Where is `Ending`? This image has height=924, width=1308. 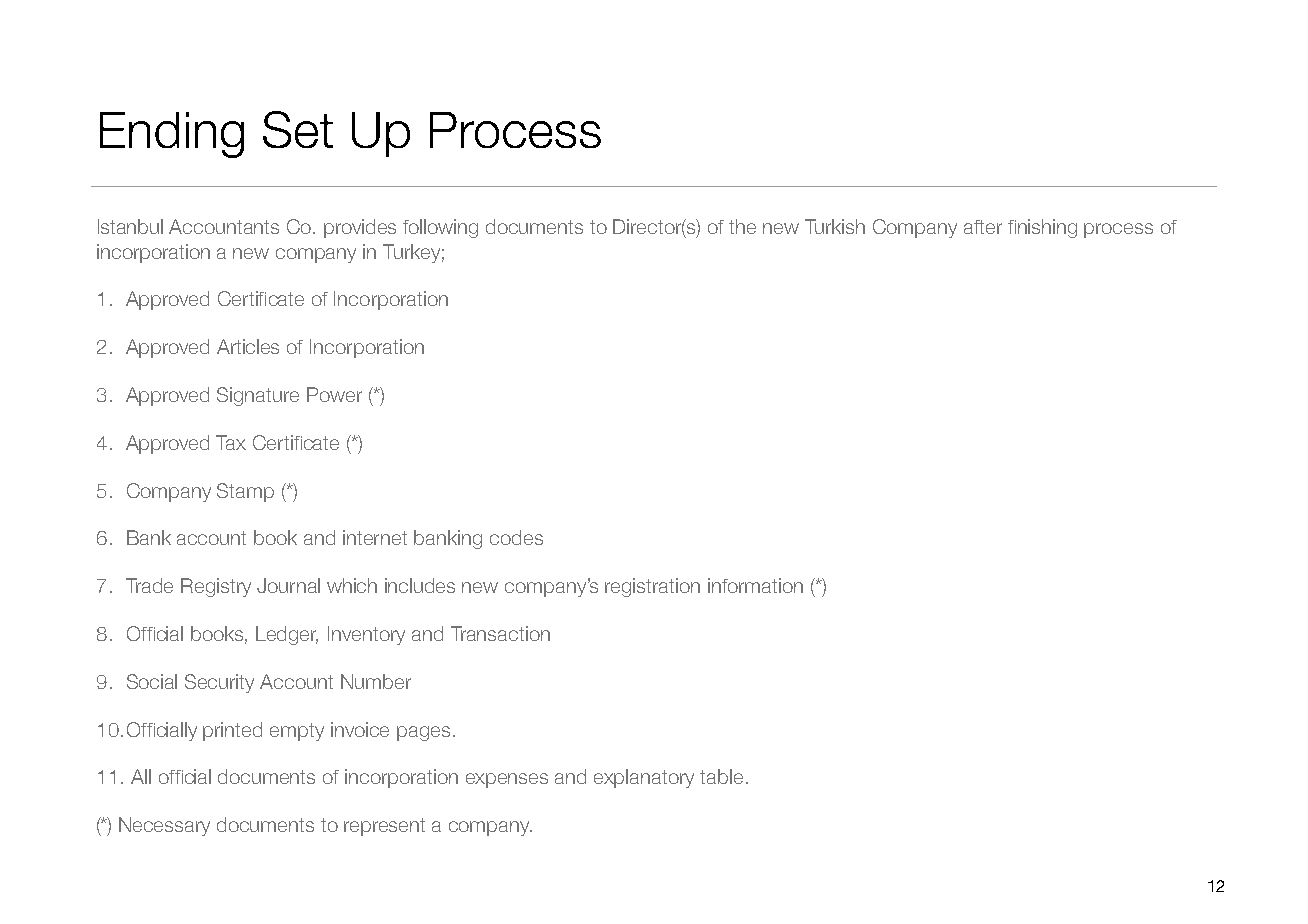 Ending is located at coordinates (172, 135).
